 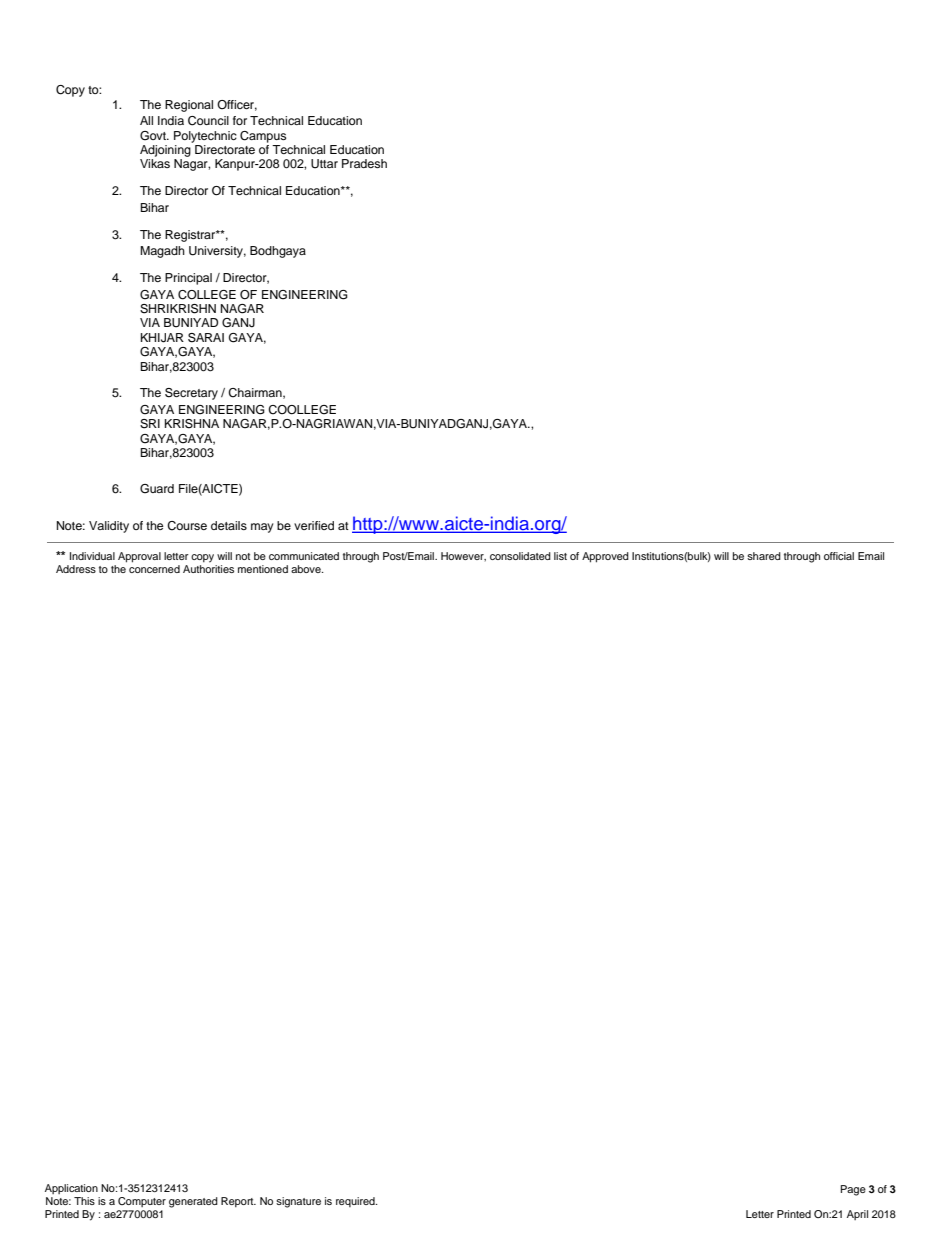 I want to click on required, so click(x=356, y=1202).
